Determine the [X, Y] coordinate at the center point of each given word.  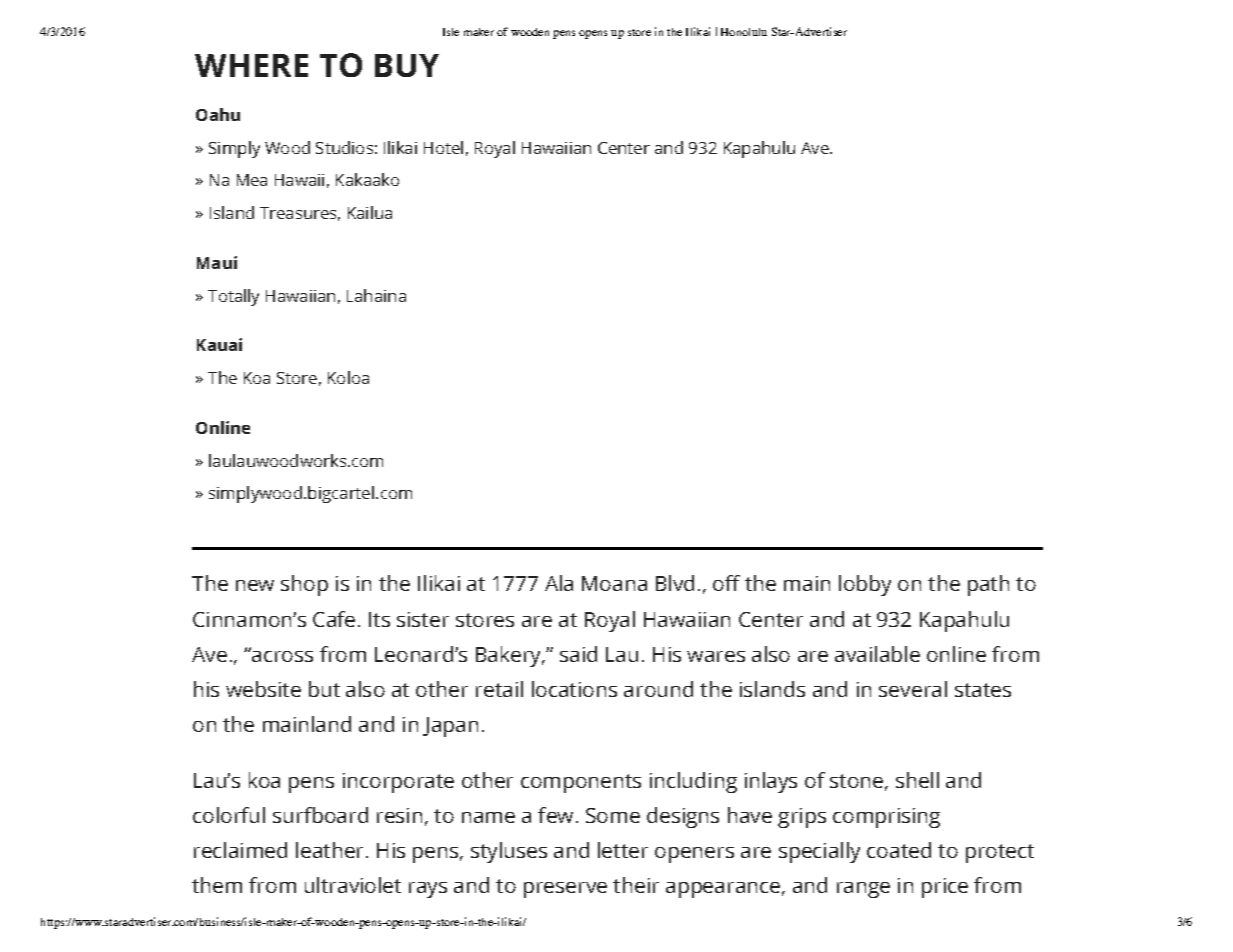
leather [329, 850]
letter [623, 850]
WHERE [251, 65]
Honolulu [744, 32]
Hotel [443, 147]
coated [899, 850]
